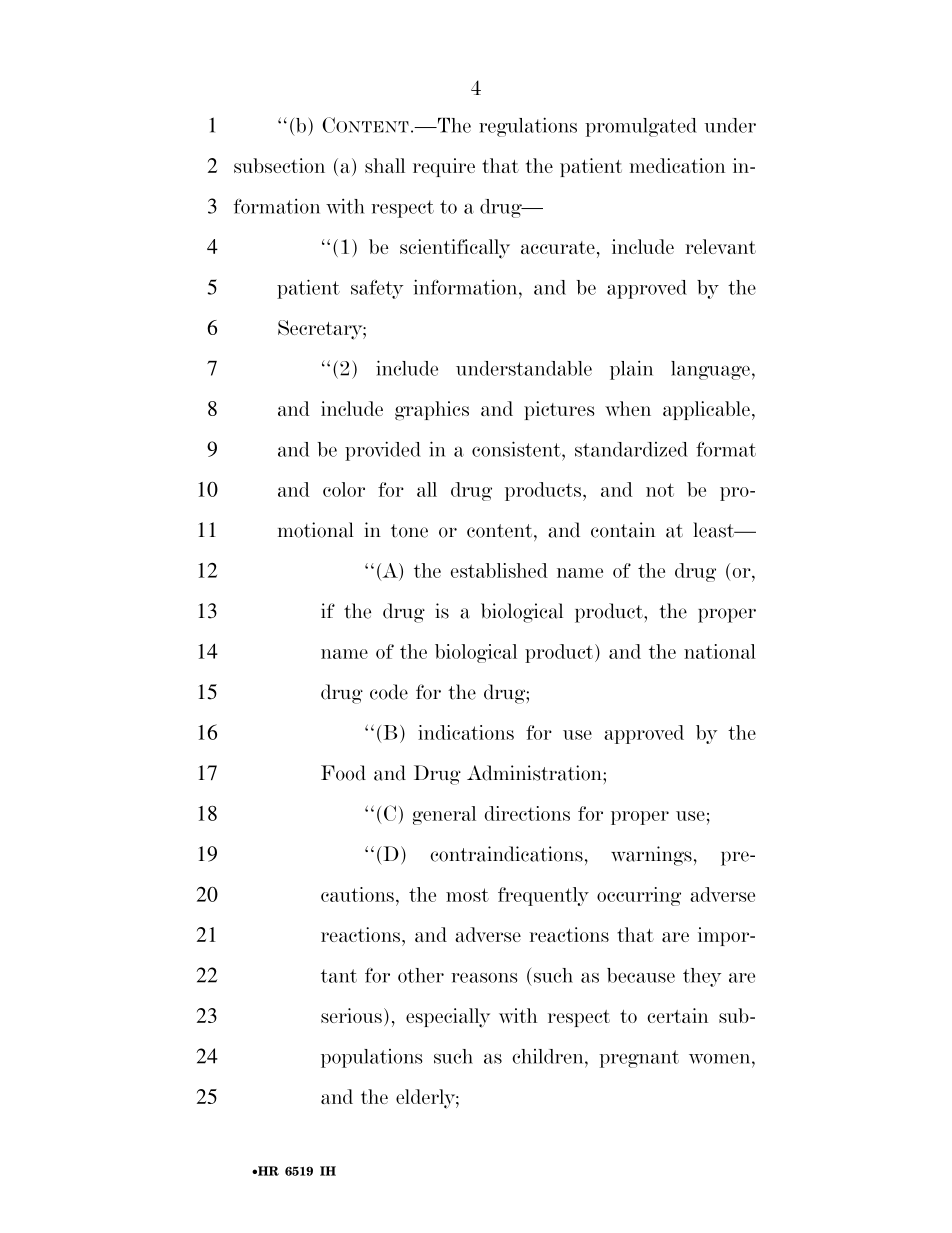  I want to click on shall, so click(385, 165).
